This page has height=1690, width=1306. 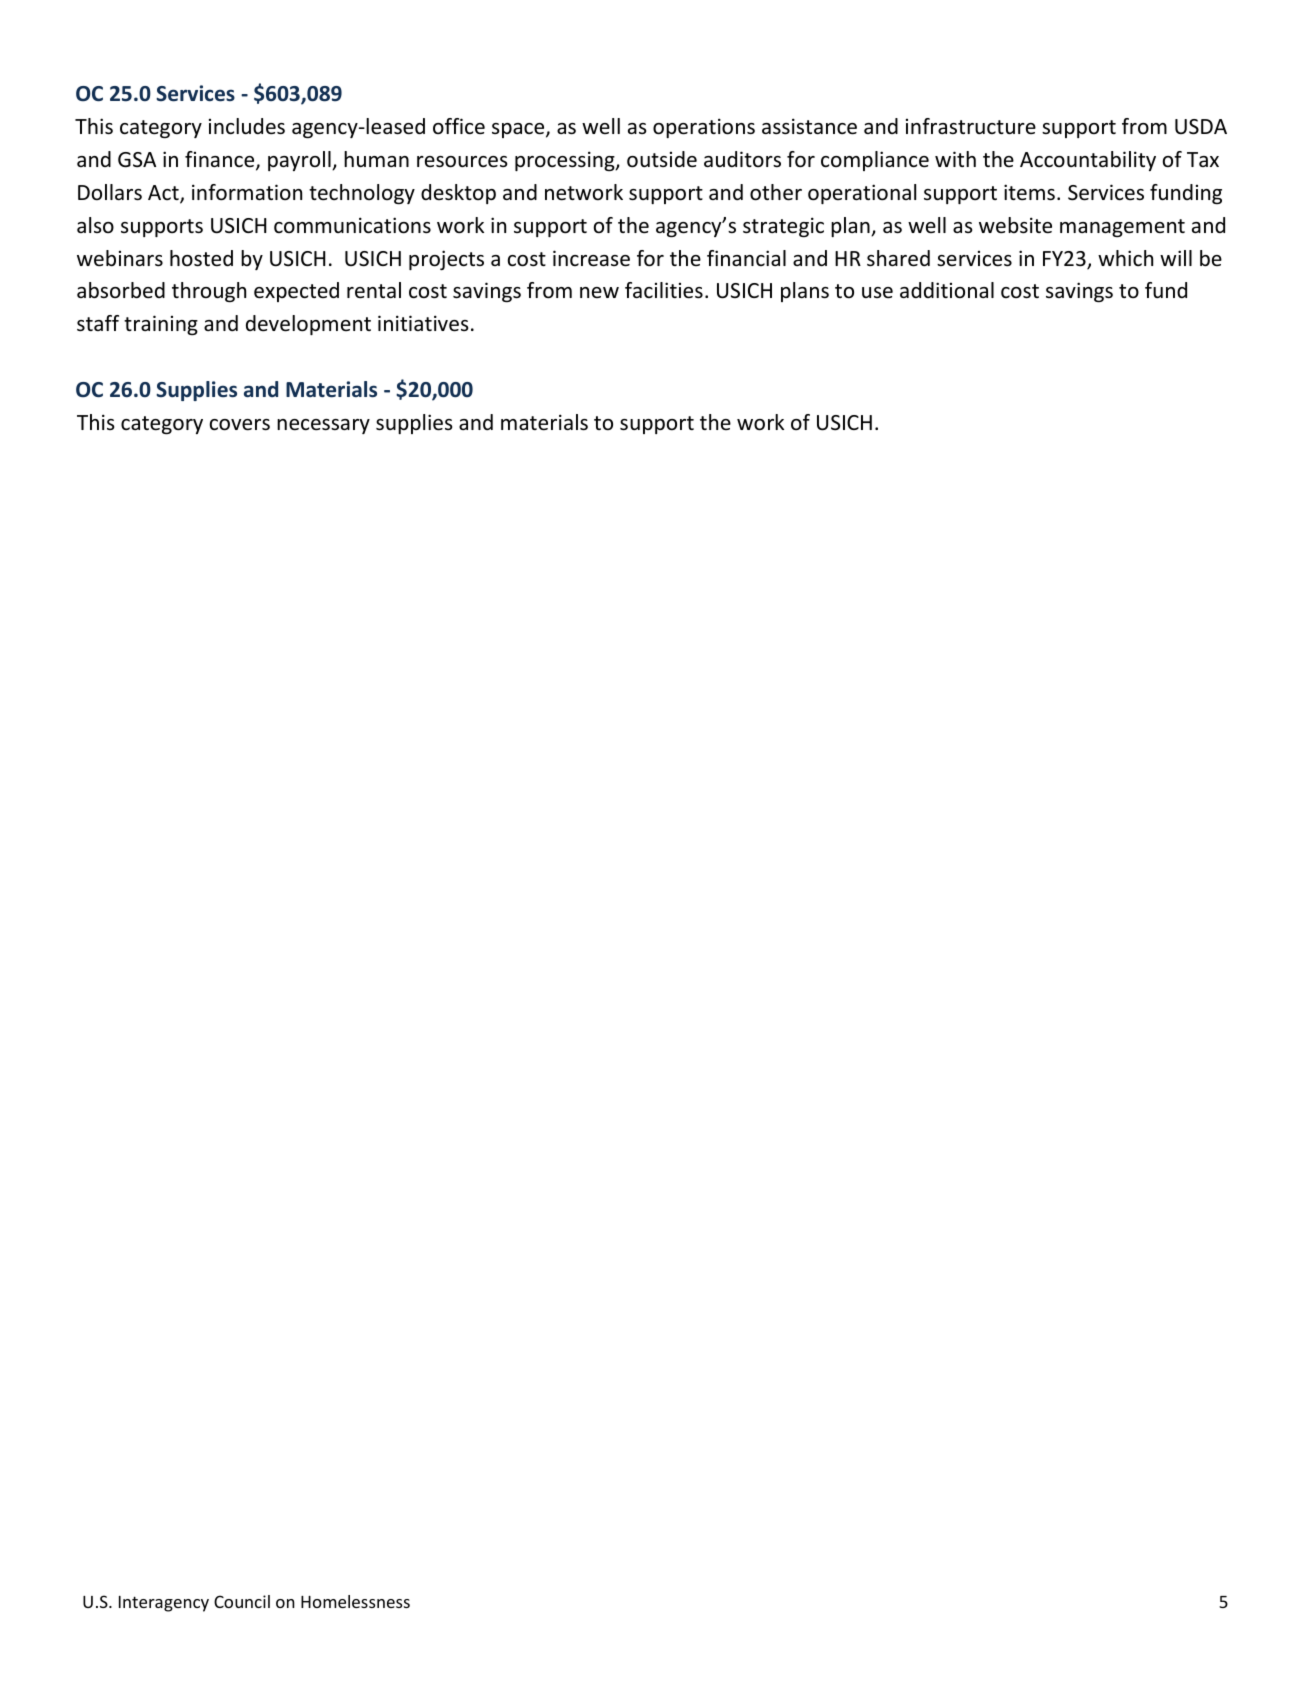 What do you see at coordinates (947, 290) in the page?
I see `additional` at bounding box center [947, 290].
